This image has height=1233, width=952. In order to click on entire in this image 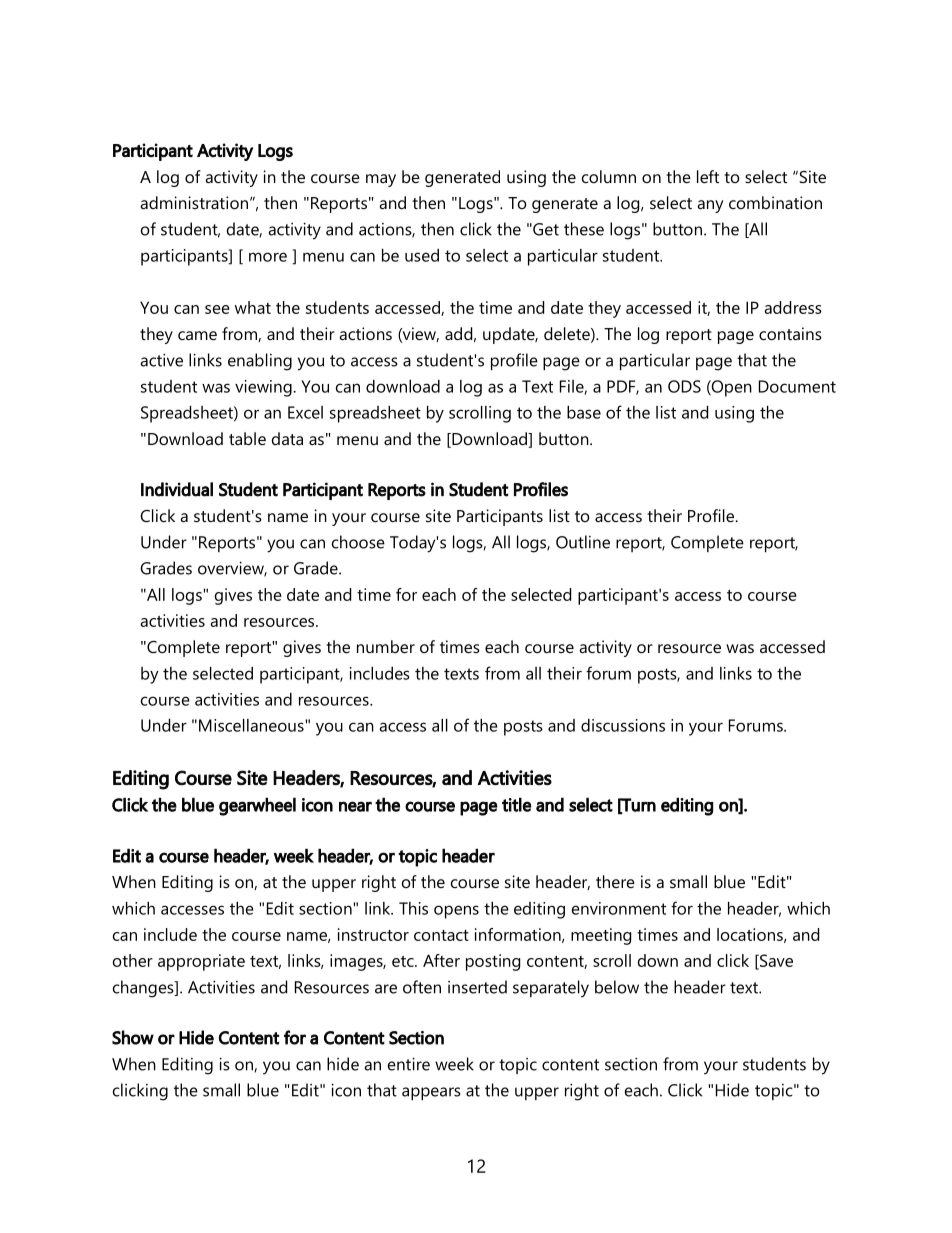, I will do `click(409, 1064)`.
